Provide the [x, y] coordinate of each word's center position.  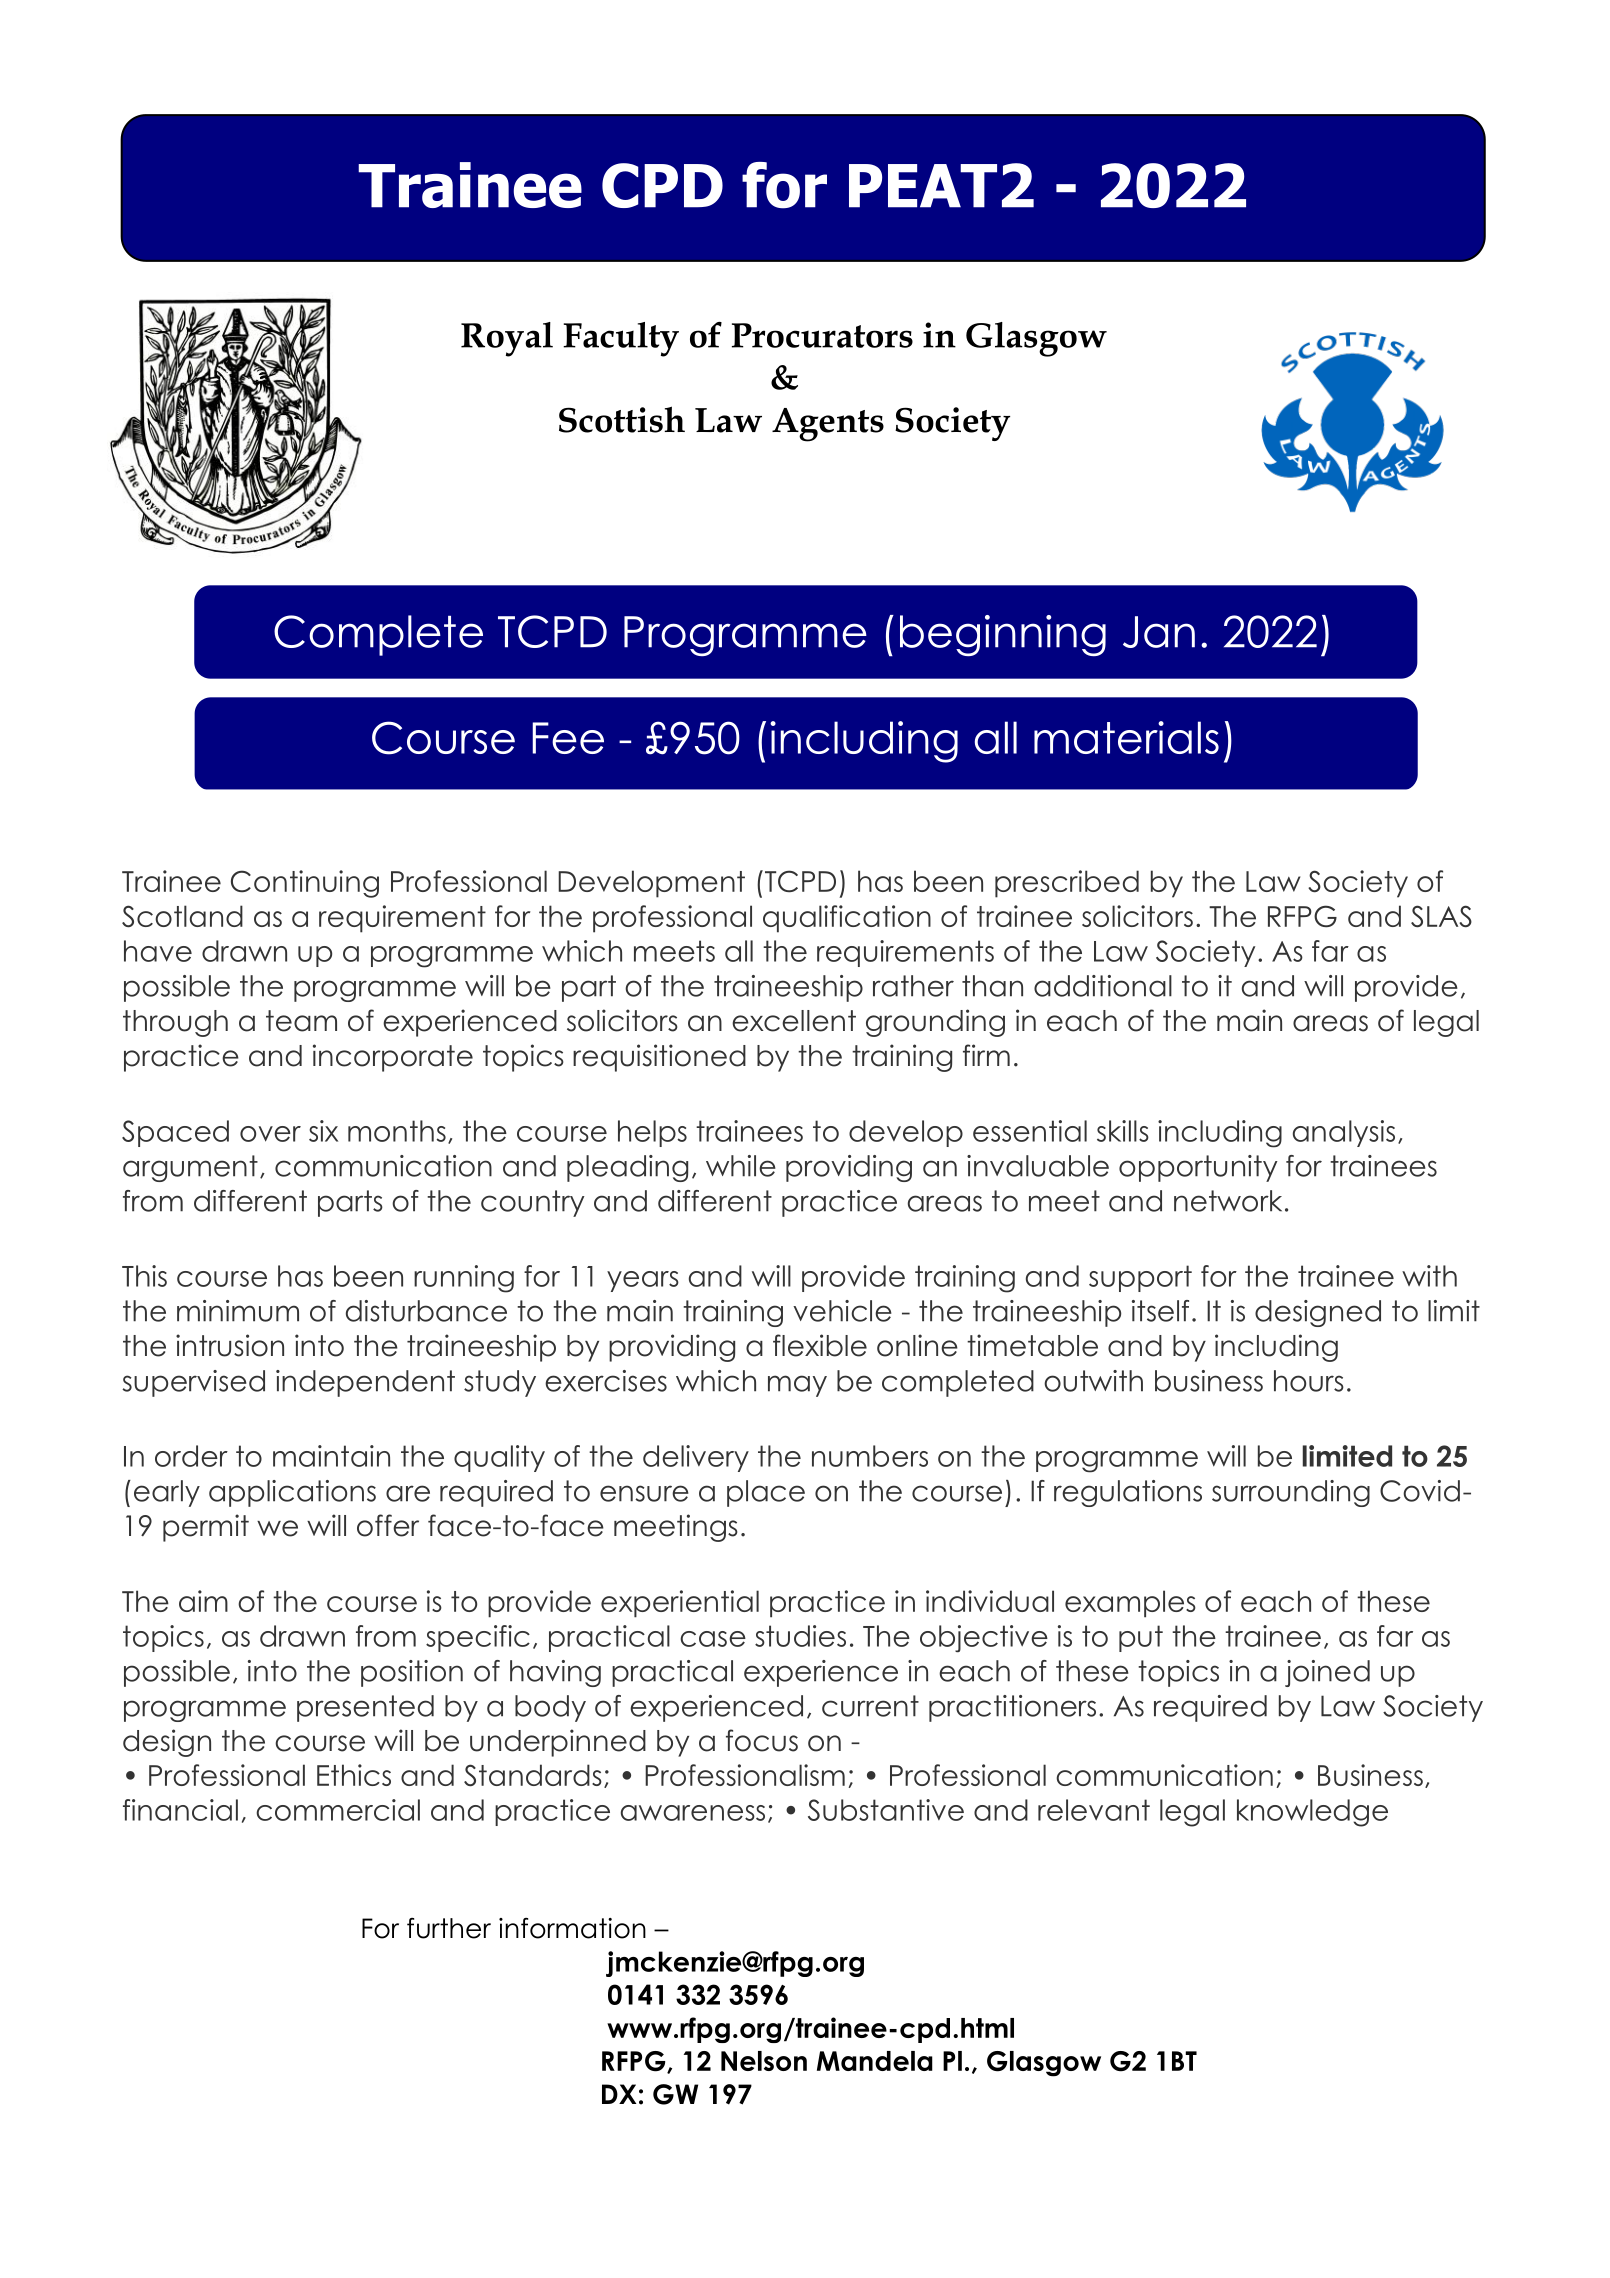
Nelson [764, 2061]
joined [1327, 1673]
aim [203, 1601]
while [741, 1166]
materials [1126, 737]
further [449, 1928]
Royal [507, 339]
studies [800, 1636]
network [1228, 1201]
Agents [828, 425]
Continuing [305, 884]
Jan [1159, 632]
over [270, 1134]
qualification [847, 919]
